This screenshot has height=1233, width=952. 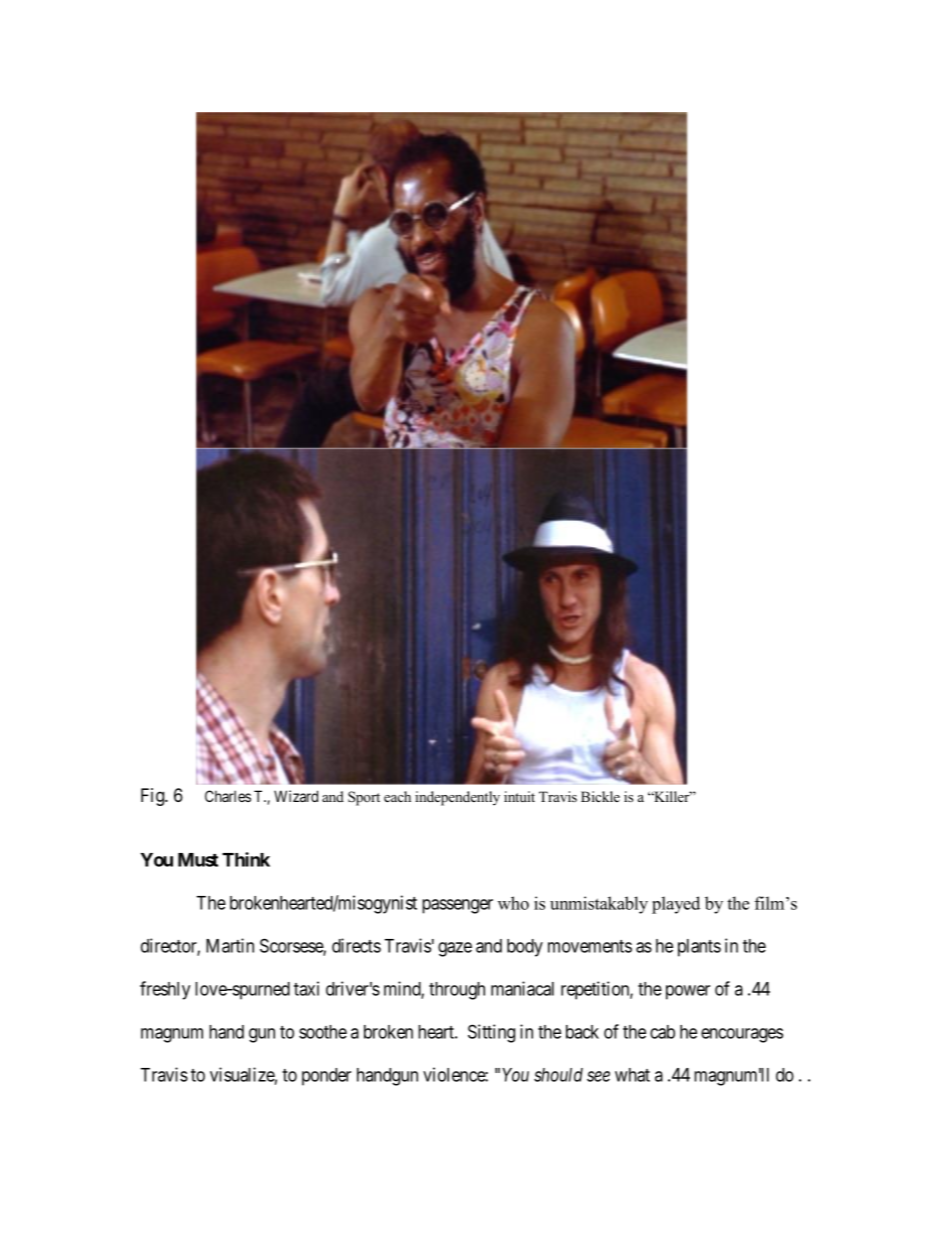 I want to click on should, so click(x=558, y=1075).
